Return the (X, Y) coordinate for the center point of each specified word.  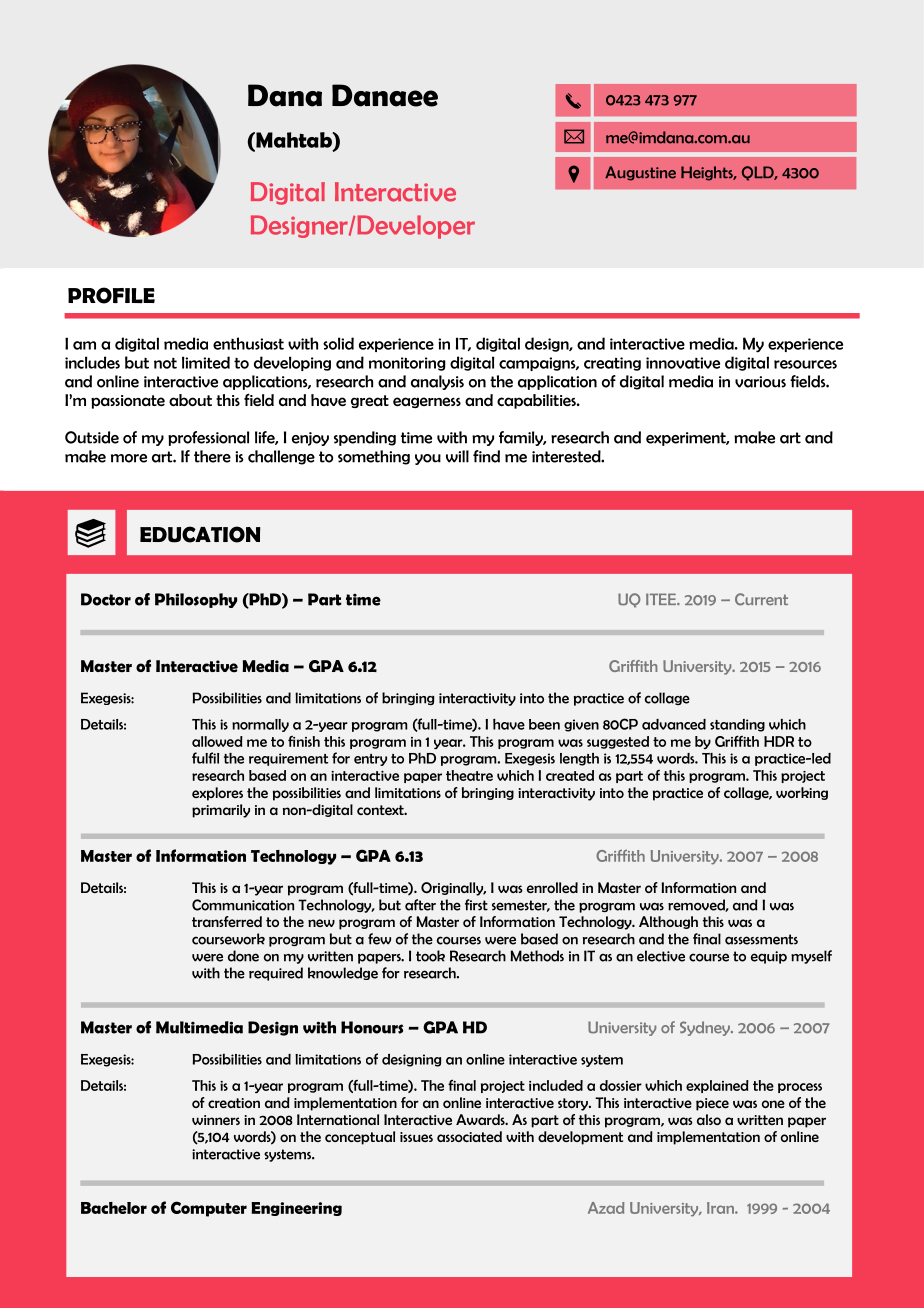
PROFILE (111, 295)
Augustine (640, 173)
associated (469, 1136)
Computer (209, 1209)
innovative (683, 363)
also (709, 1119)
